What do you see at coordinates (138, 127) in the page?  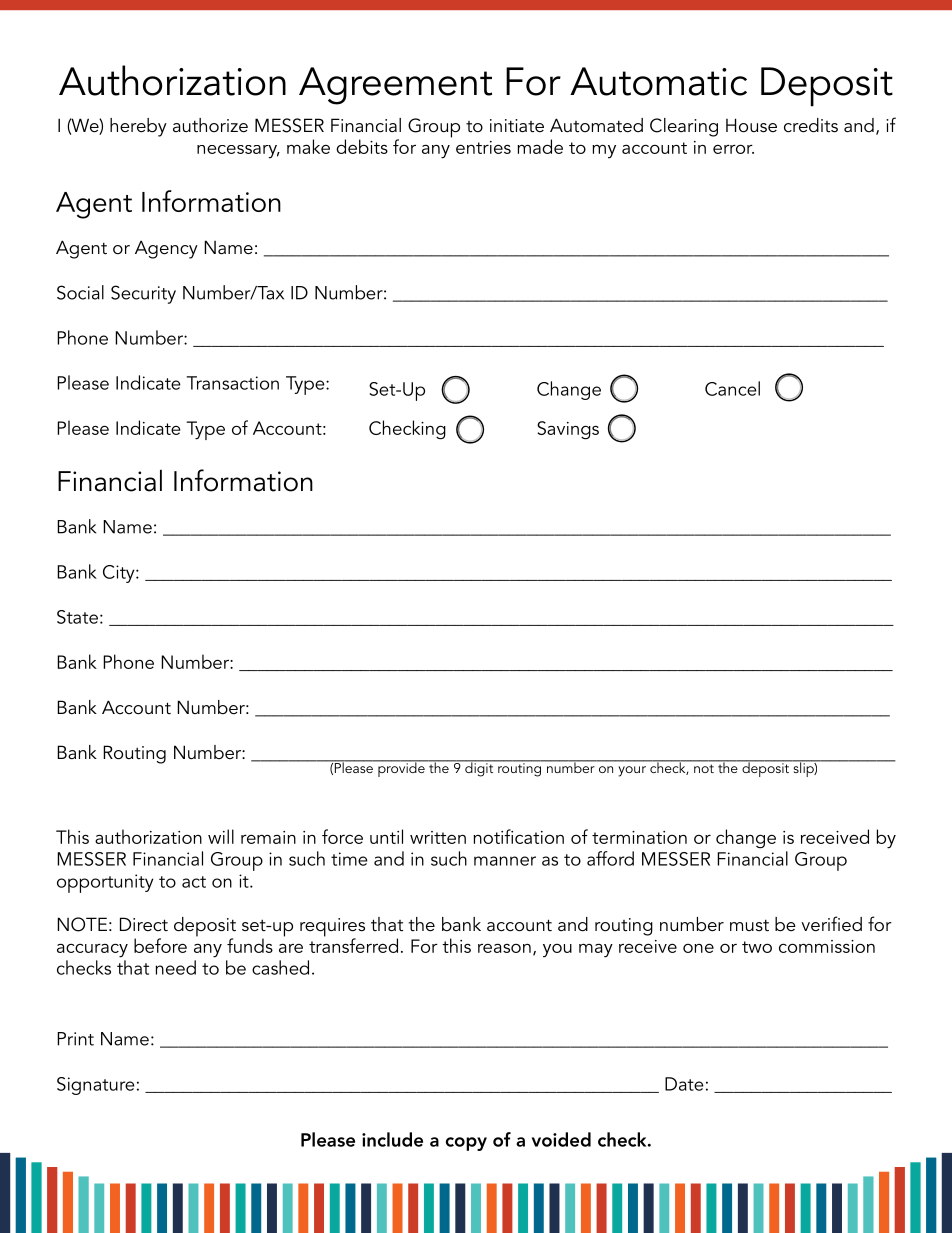 I see `hereby` at bounding box center [138, 127].
